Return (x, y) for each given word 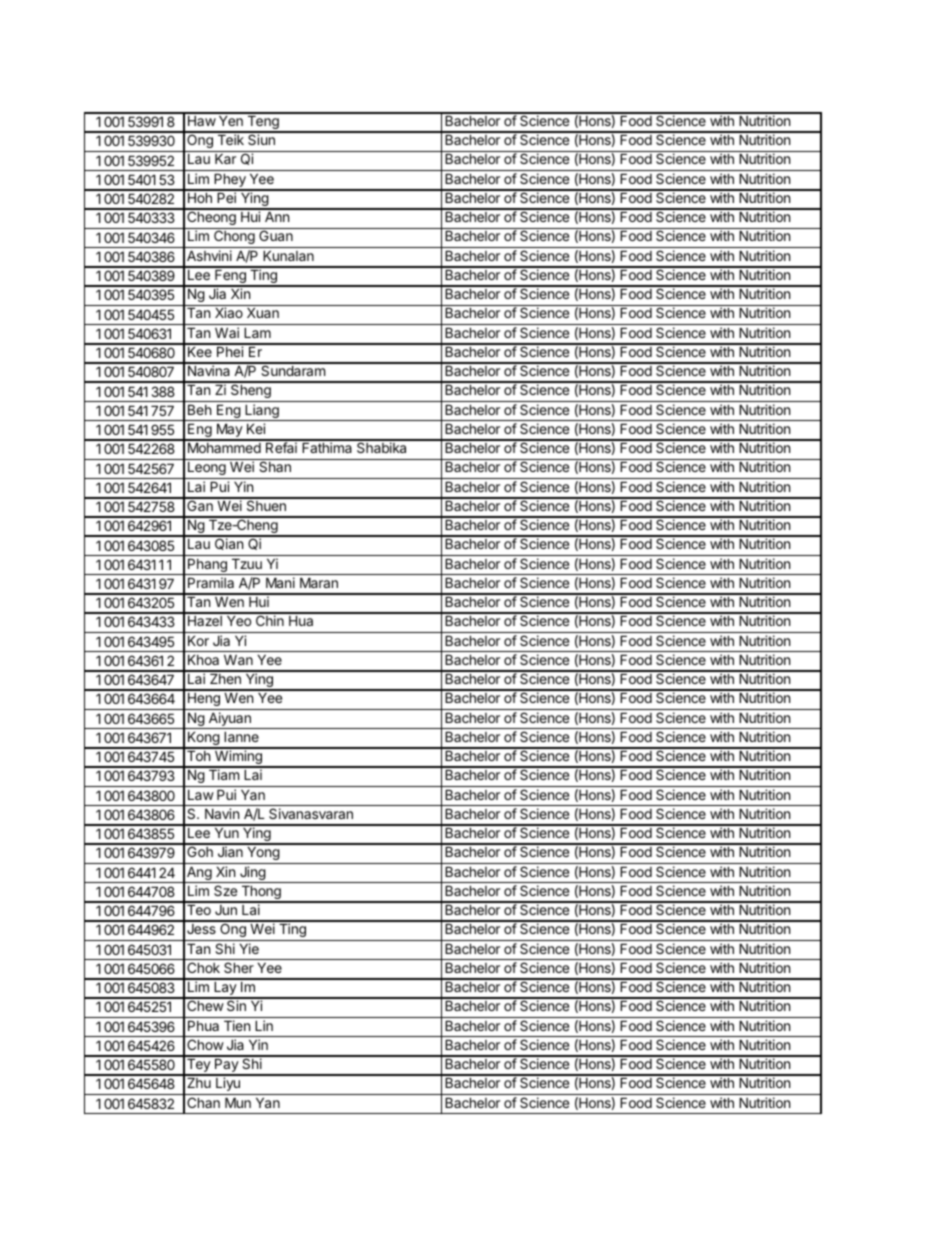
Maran (319, 582)
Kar (225, 158)
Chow (205, 1044)
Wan (238, 659)
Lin (264, 1025)
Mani (280, 582)
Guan (276, 235)
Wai (227, 332)
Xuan (263, 312)
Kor (198, 640)
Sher (239, 967)
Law (201, 794)
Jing (252, 874)
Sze (225, 890)
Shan (275, 466)
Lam (257, 332)
